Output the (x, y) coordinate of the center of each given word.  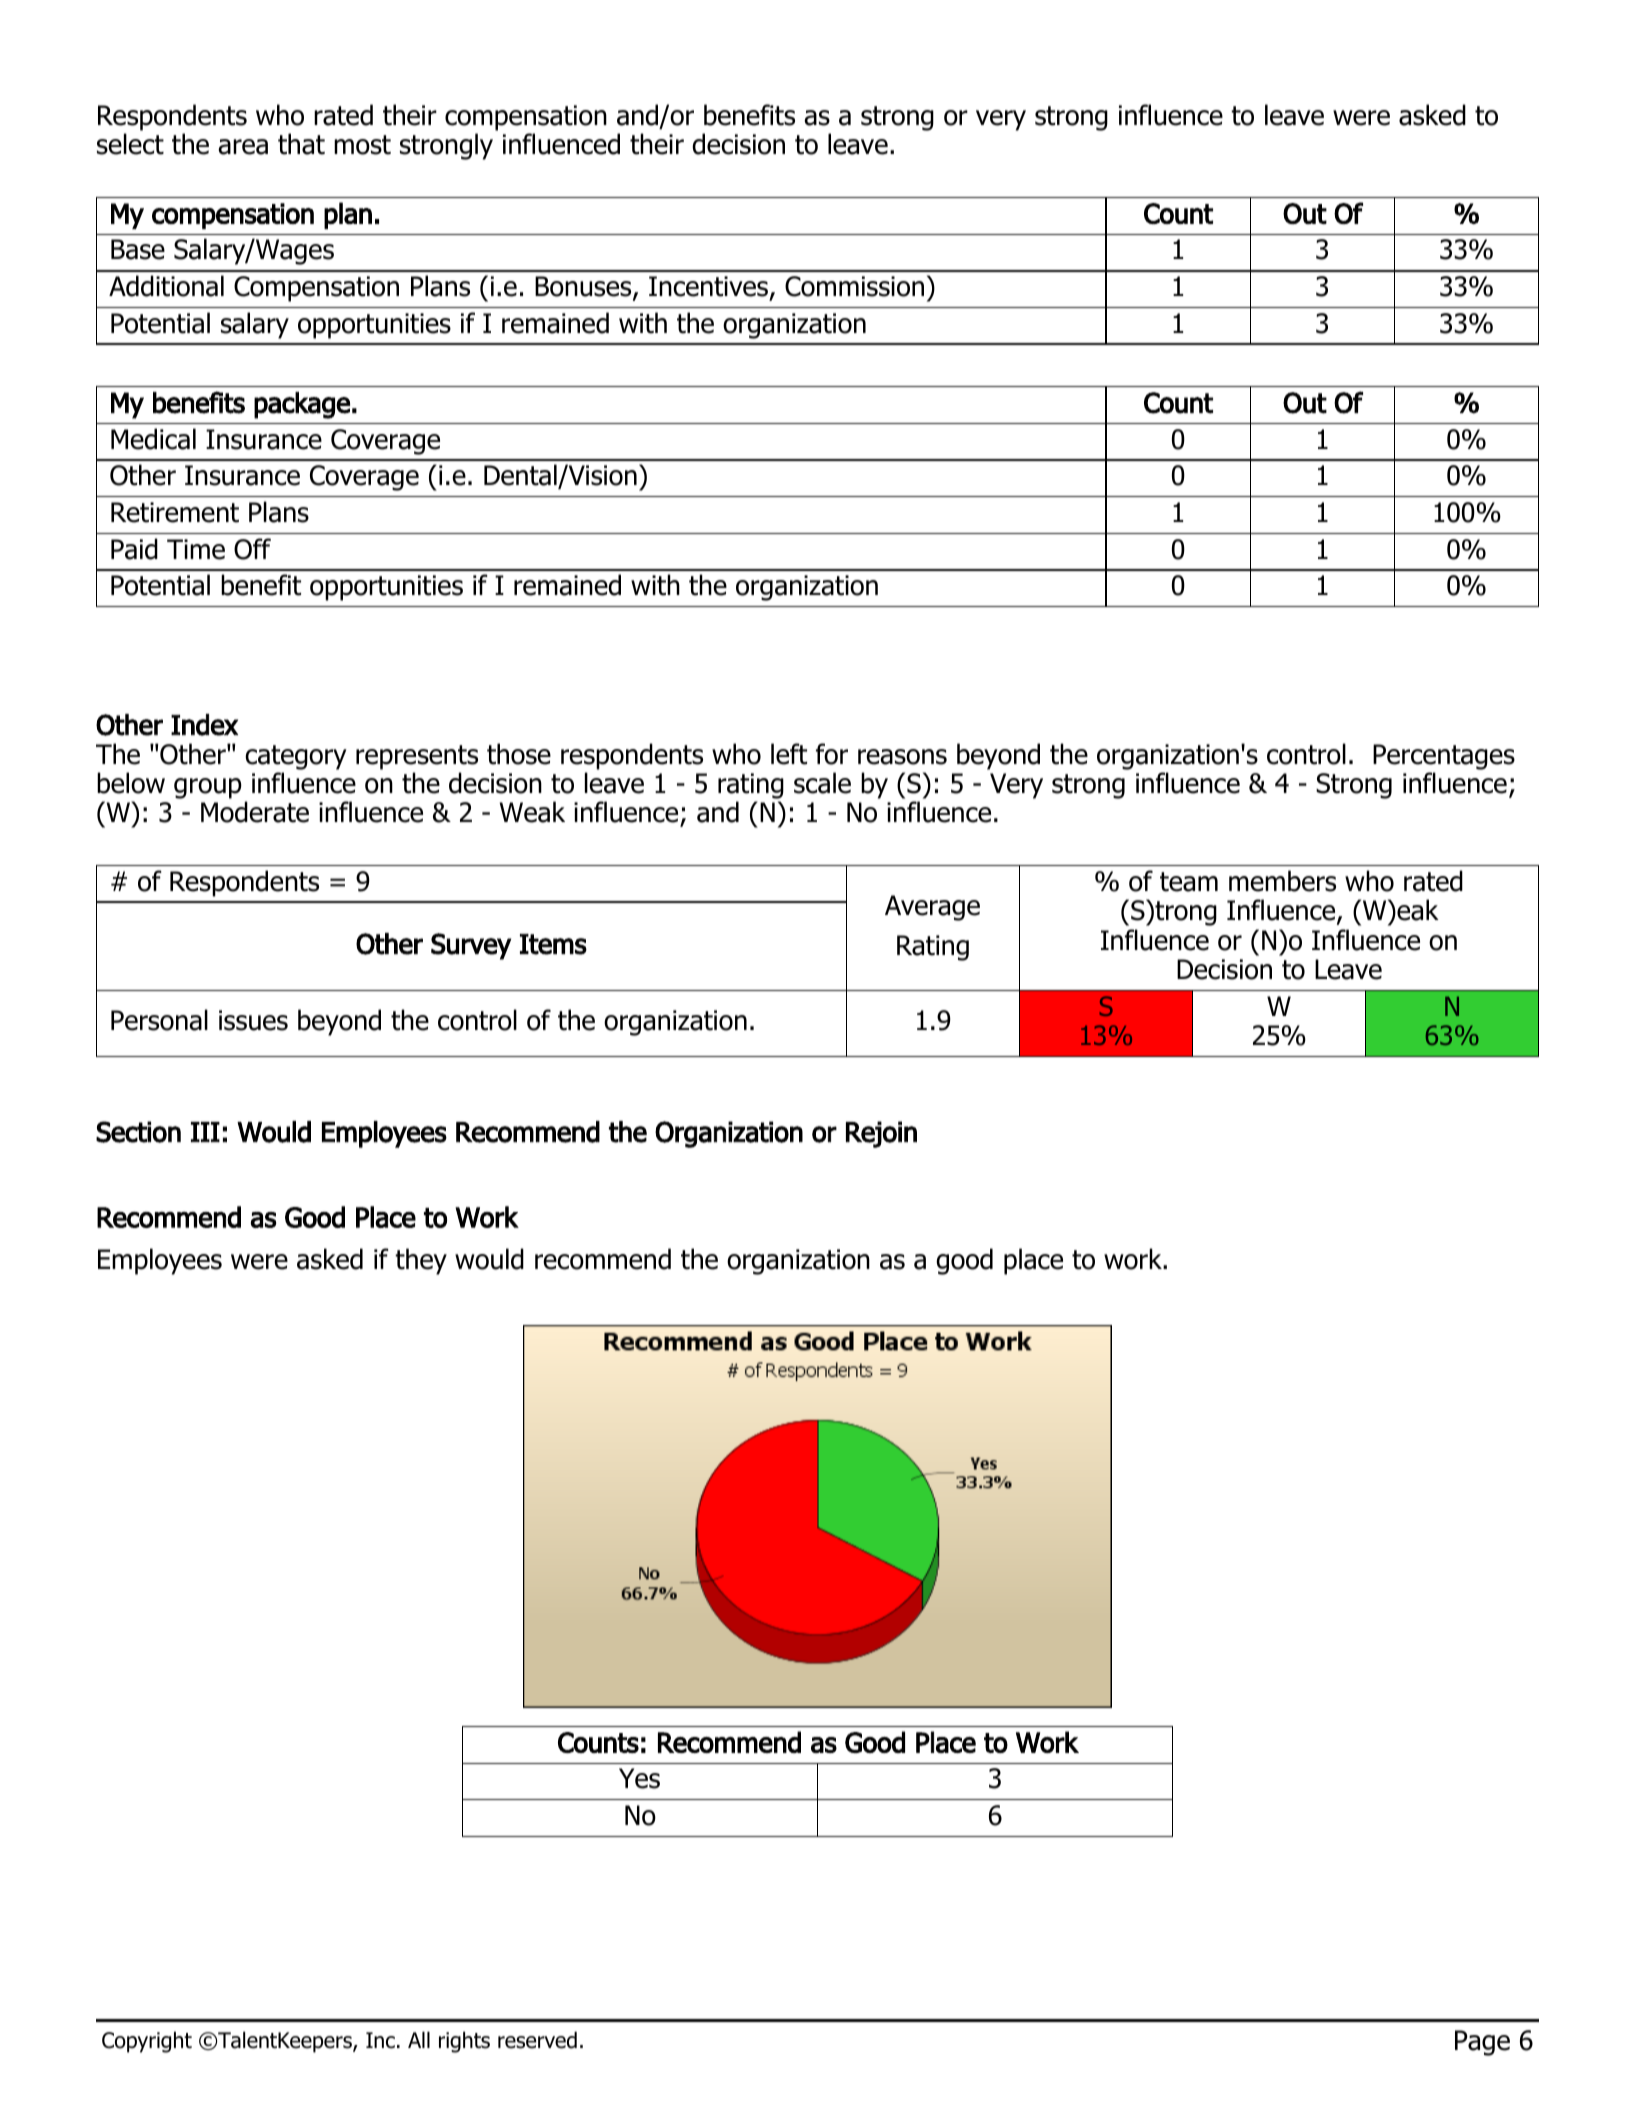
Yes (639, 1778)
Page (1482, 2043)
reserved (537, 2040)
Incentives (710, 287)
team (1189, 882)
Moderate (255, 812)
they (421, 1261)
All (419, 2039)
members (1282, 881)
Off (252, 549)
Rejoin (881, 1134)
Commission (854, 286)
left (789, 754)
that (301, 144)
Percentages (1444, 757)
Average (932, 908)
